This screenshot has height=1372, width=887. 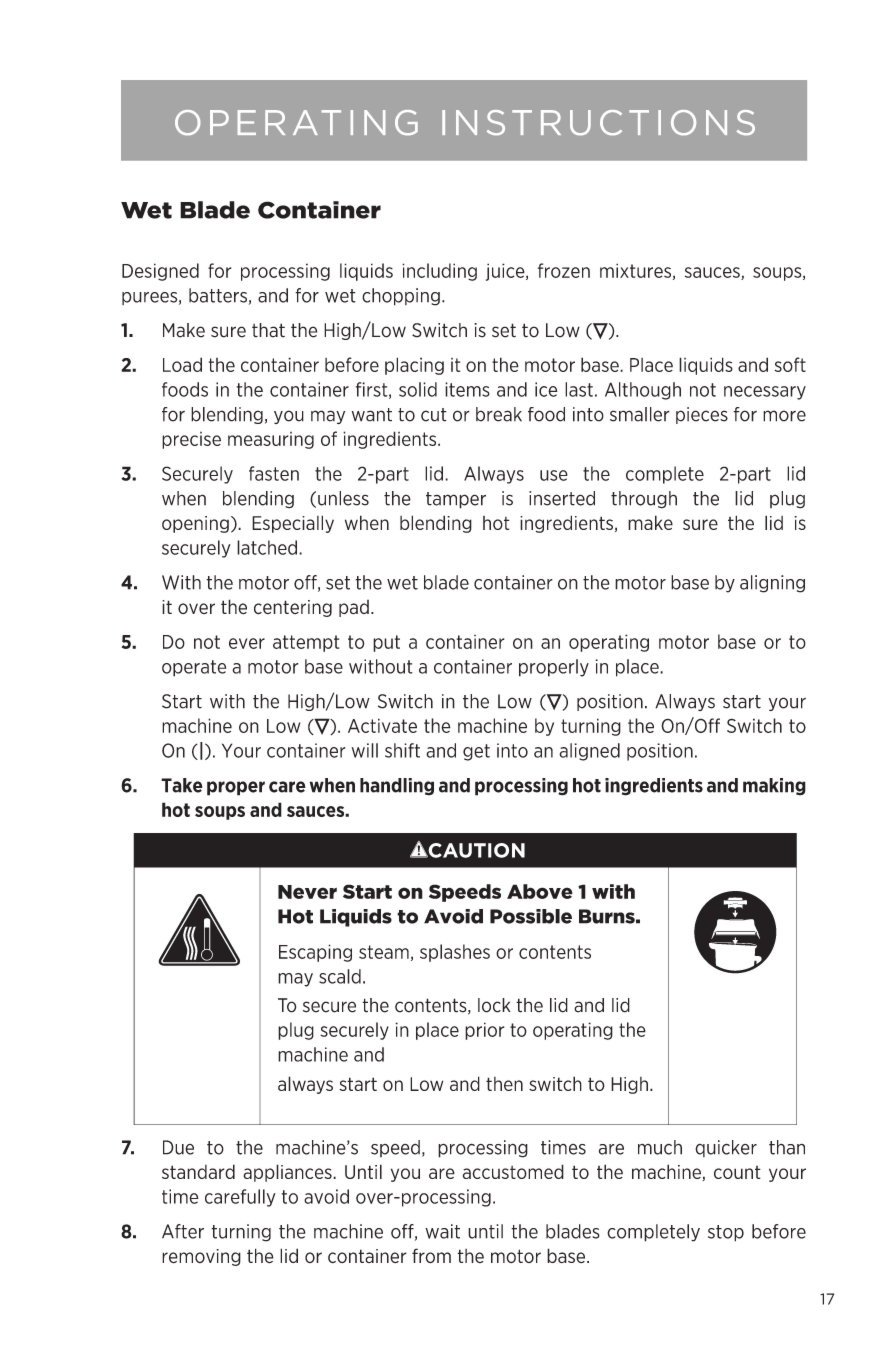 I want to click on juice, so click(x=506, y=272).
